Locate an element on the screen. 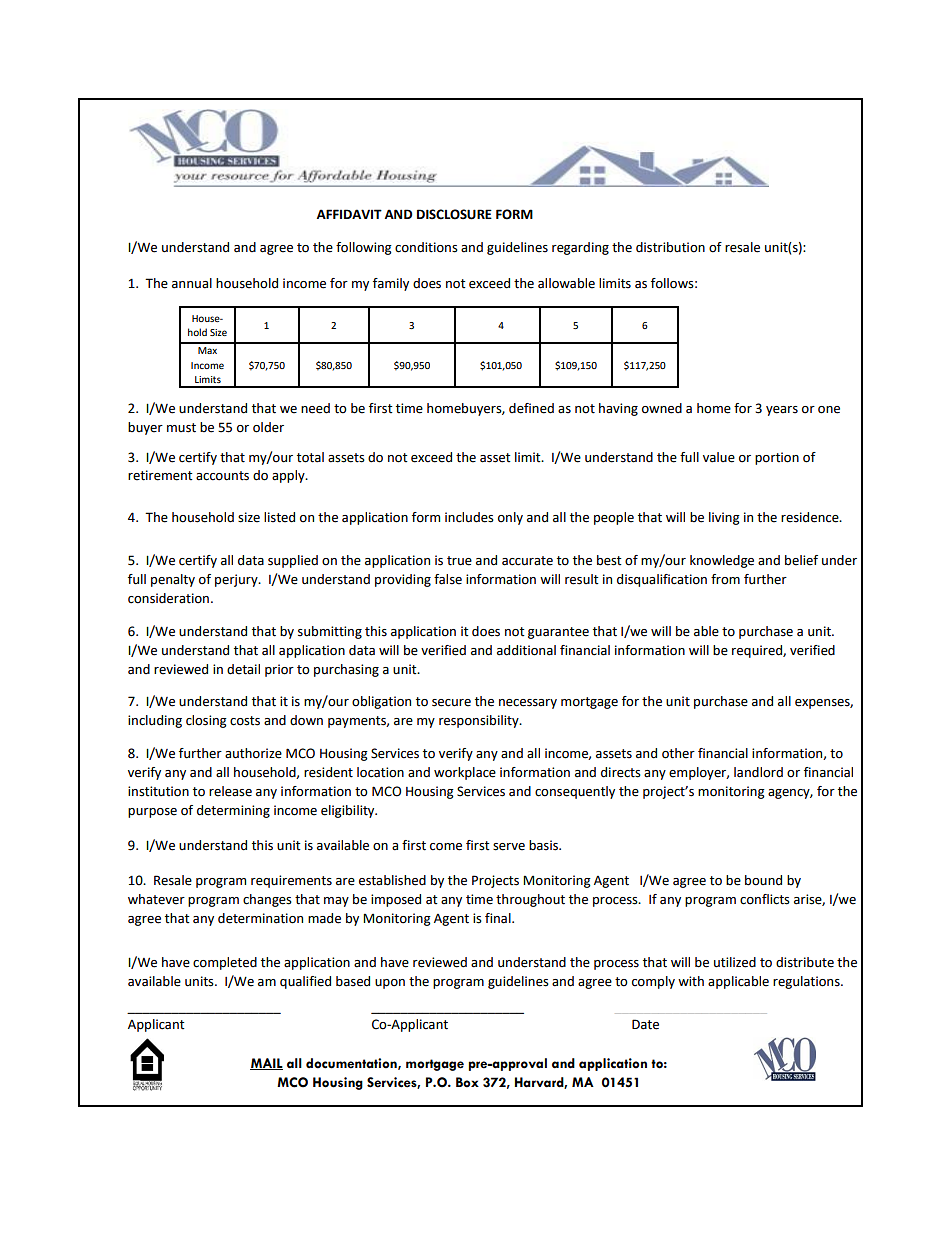  distribution is located at coordinates (670, 247).
